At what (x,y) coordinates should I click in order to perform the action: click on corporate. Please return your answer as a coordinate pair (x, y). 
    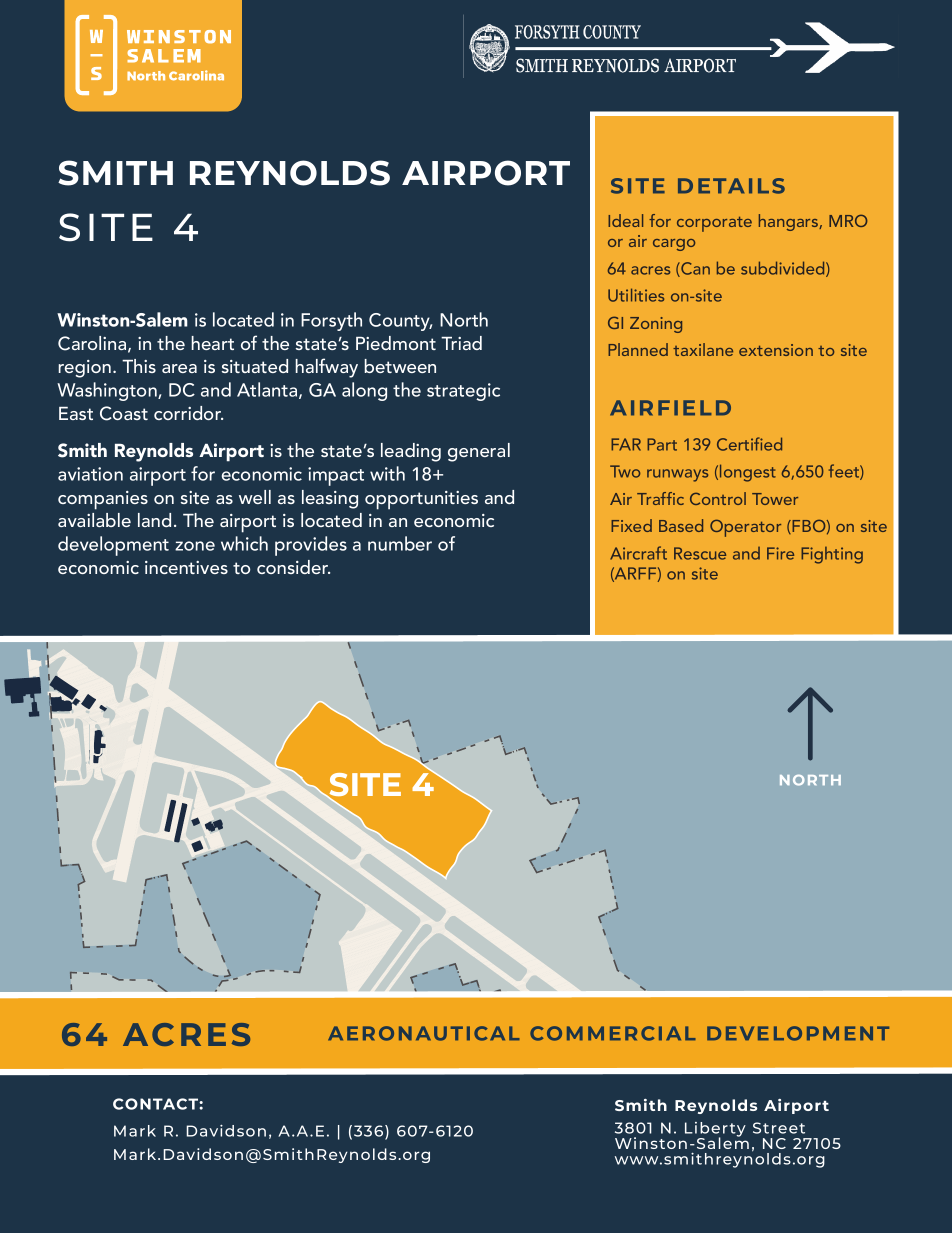
    Looking at the image, I should click on (714, 224).
